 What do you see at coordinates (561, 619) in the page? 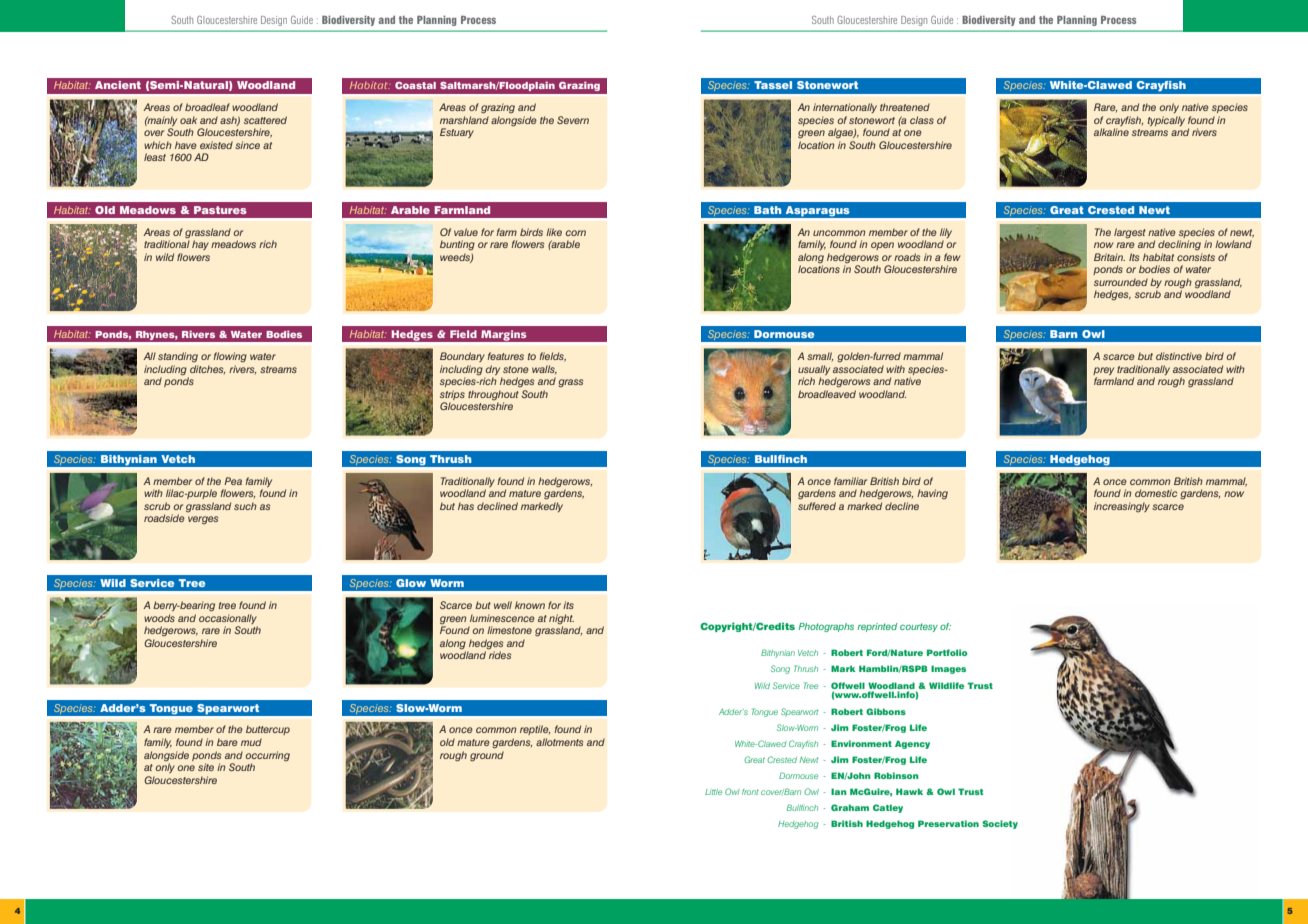
I see `night` at bounding box center [561, 619].
